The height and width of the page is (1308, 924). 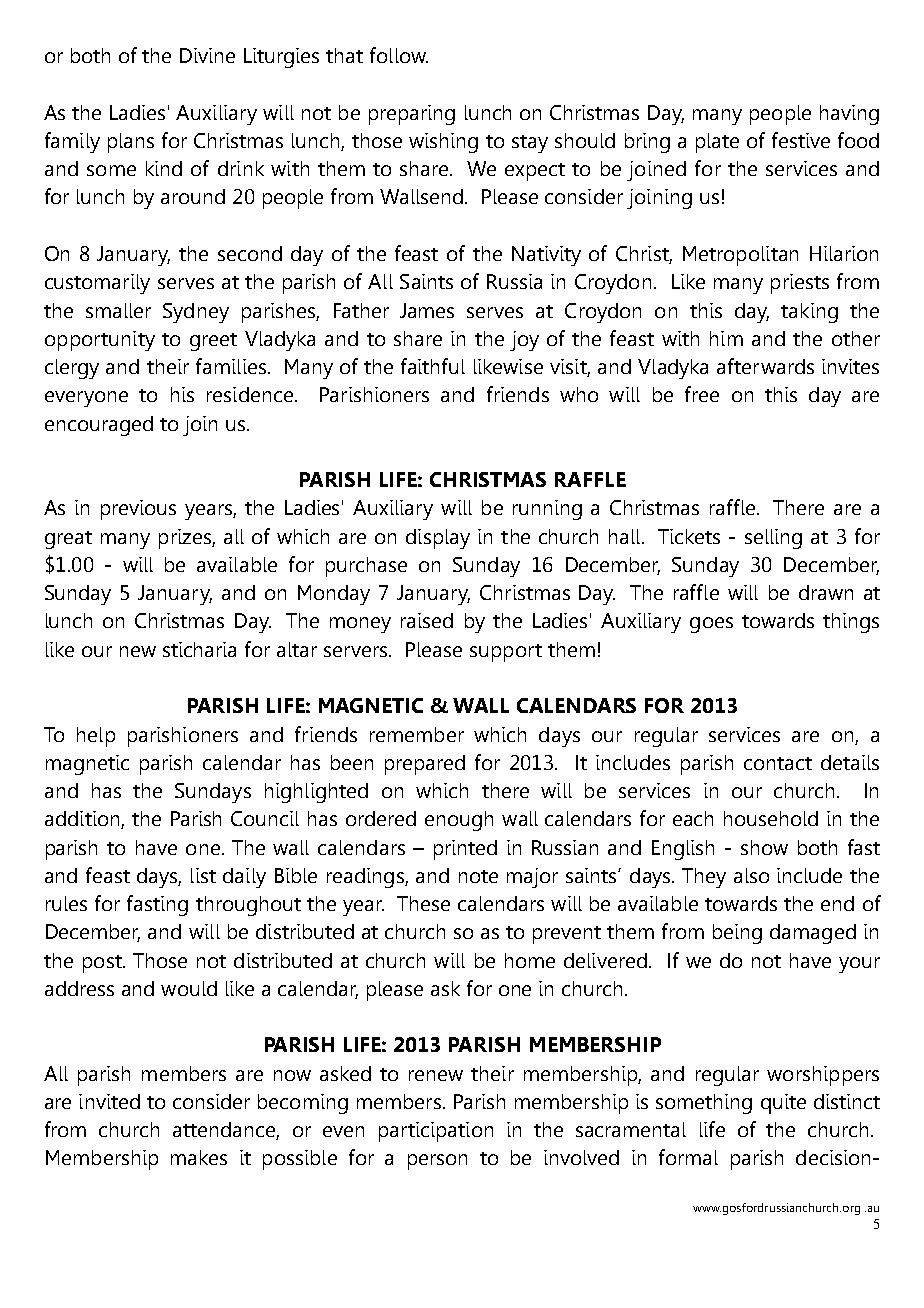 What do you see at coordinates (199, 1157) in the page?
I see `makes` at bounding box center [199, 1157].
